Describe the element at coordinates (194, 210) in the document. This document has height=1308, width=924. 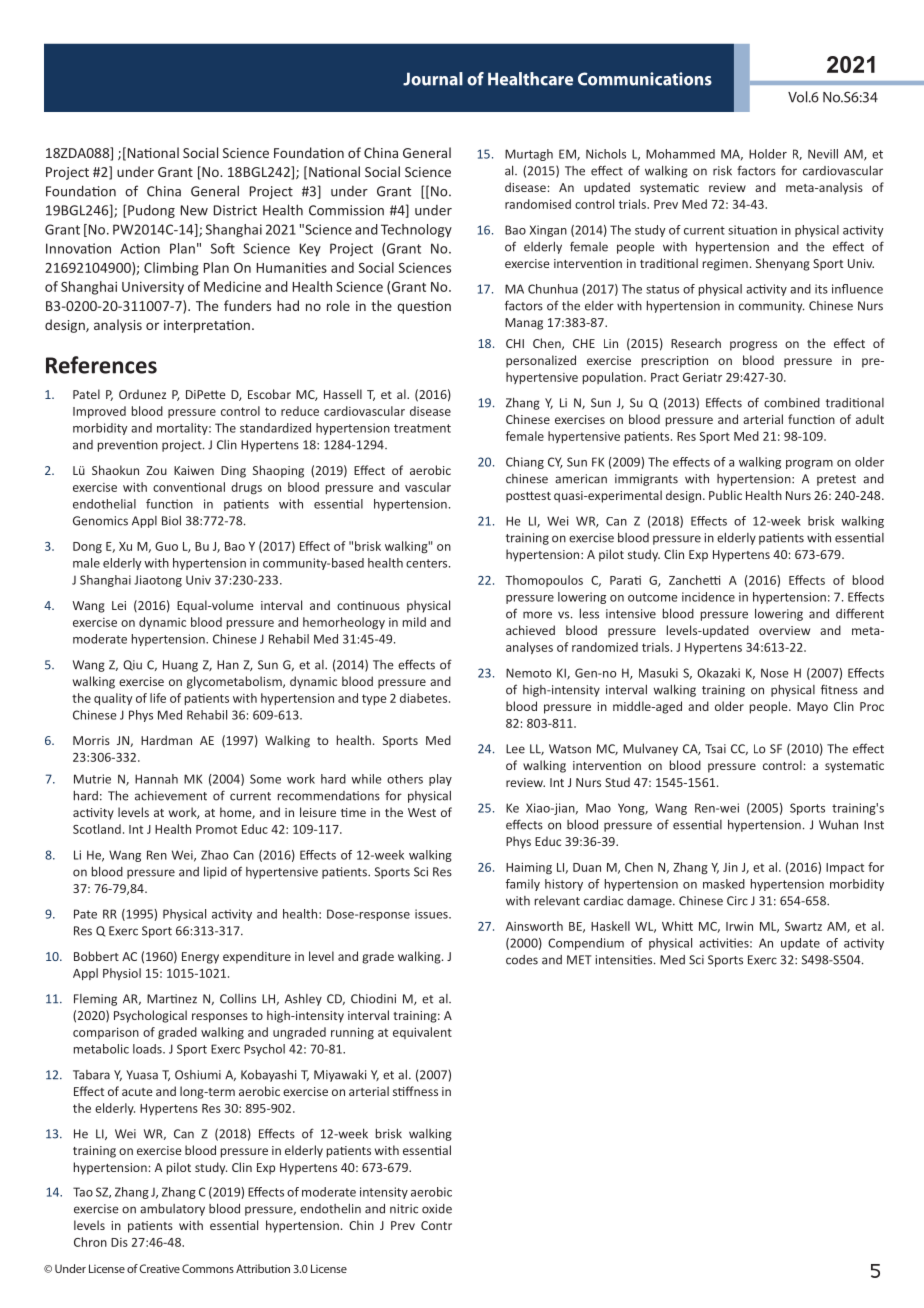
I see `New` at that location.
